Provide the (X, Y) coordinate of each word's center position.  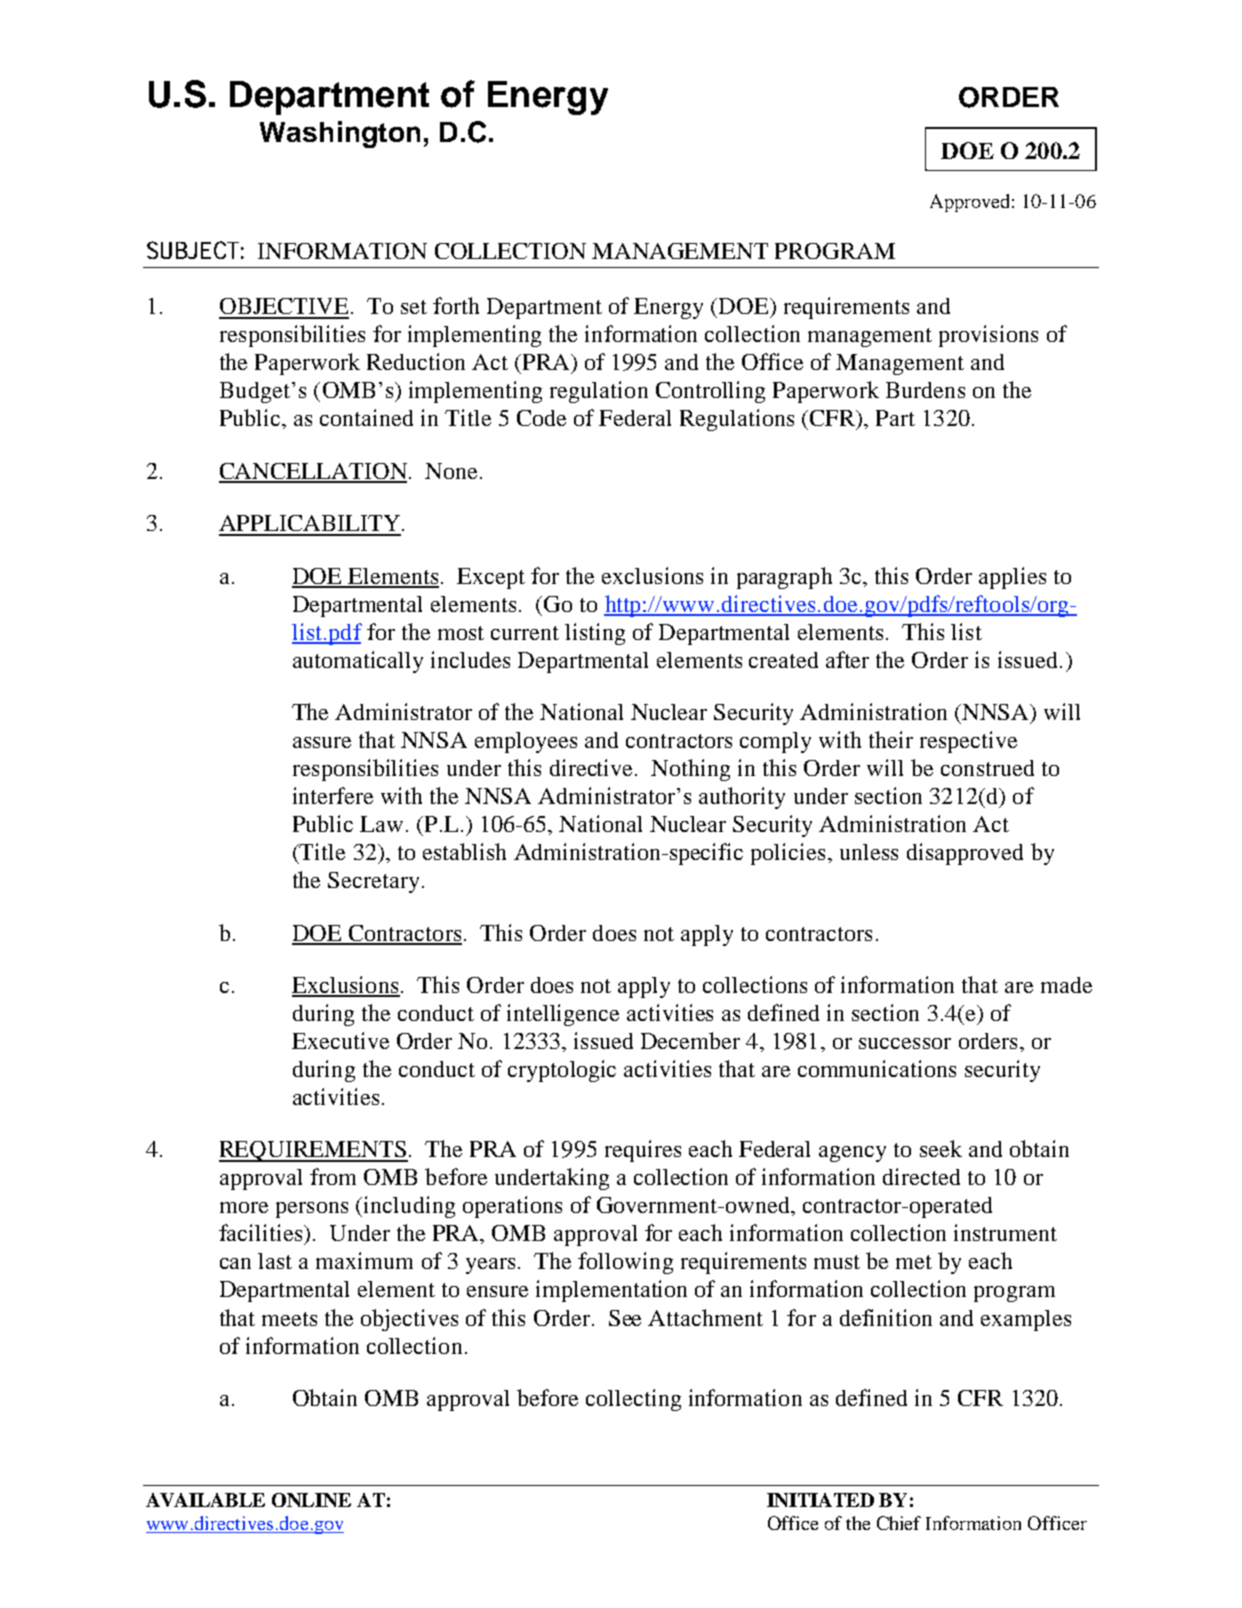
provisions (988, 336)
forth (456, 305)
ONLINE (311, 1500)
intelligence (563, 1015)
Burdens (925, 390)
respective (968, 742)
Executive (340, 1040)
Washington (340, 134)
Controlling (710, 392)
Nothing (690, 770)
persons (312, 1210)
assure (322, 742)
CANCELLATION (313, 472)
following (625, 1263)
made (1066, 985)
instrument (1005, 1232)
